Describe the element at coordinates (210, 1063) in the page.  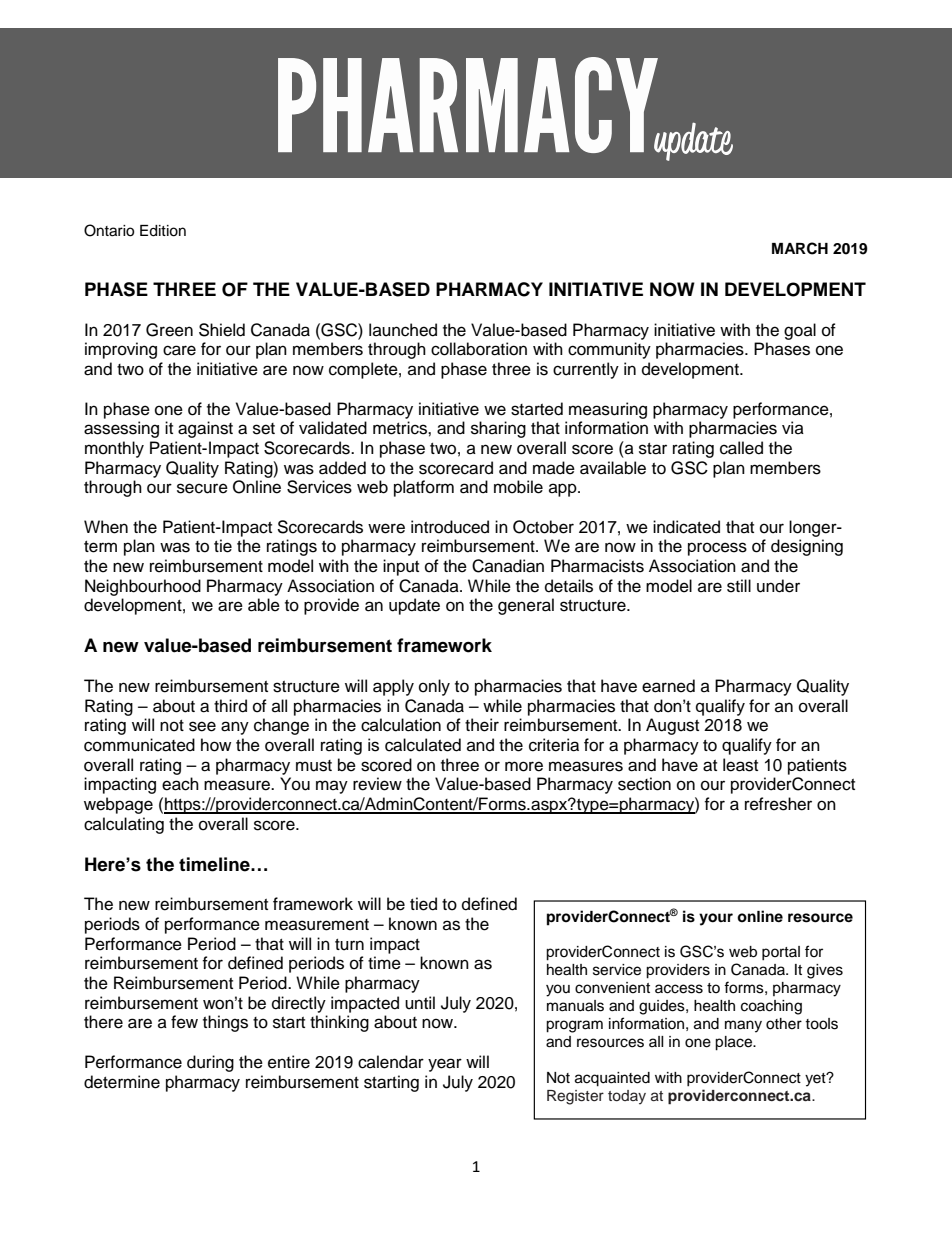
I see `during` at that location.
